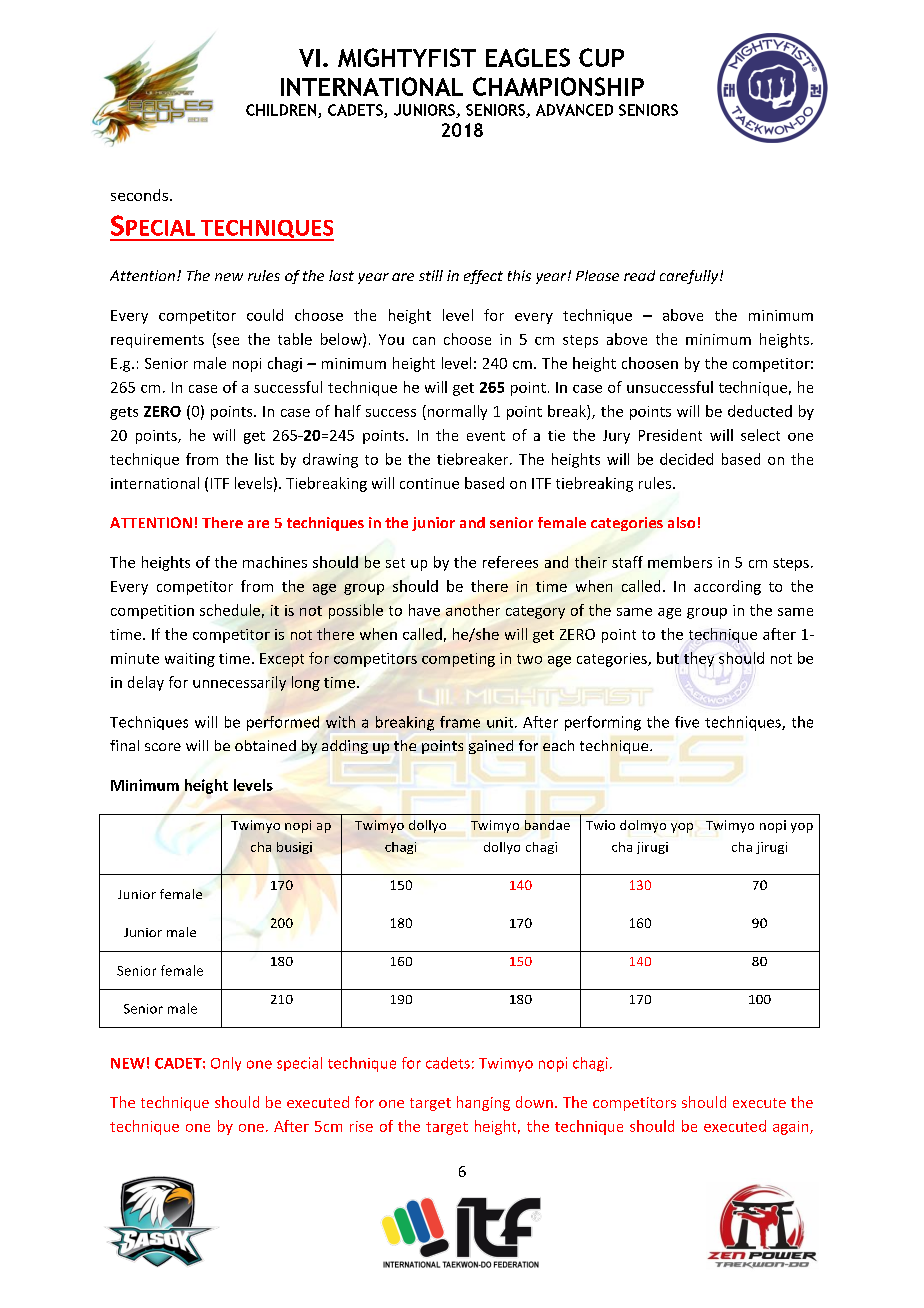 This screenshot has width=924, height=1308. What do you see at coordinates (226, 1064) in the screenshot?
I see `Only` at bounding box center [226, 1064].
